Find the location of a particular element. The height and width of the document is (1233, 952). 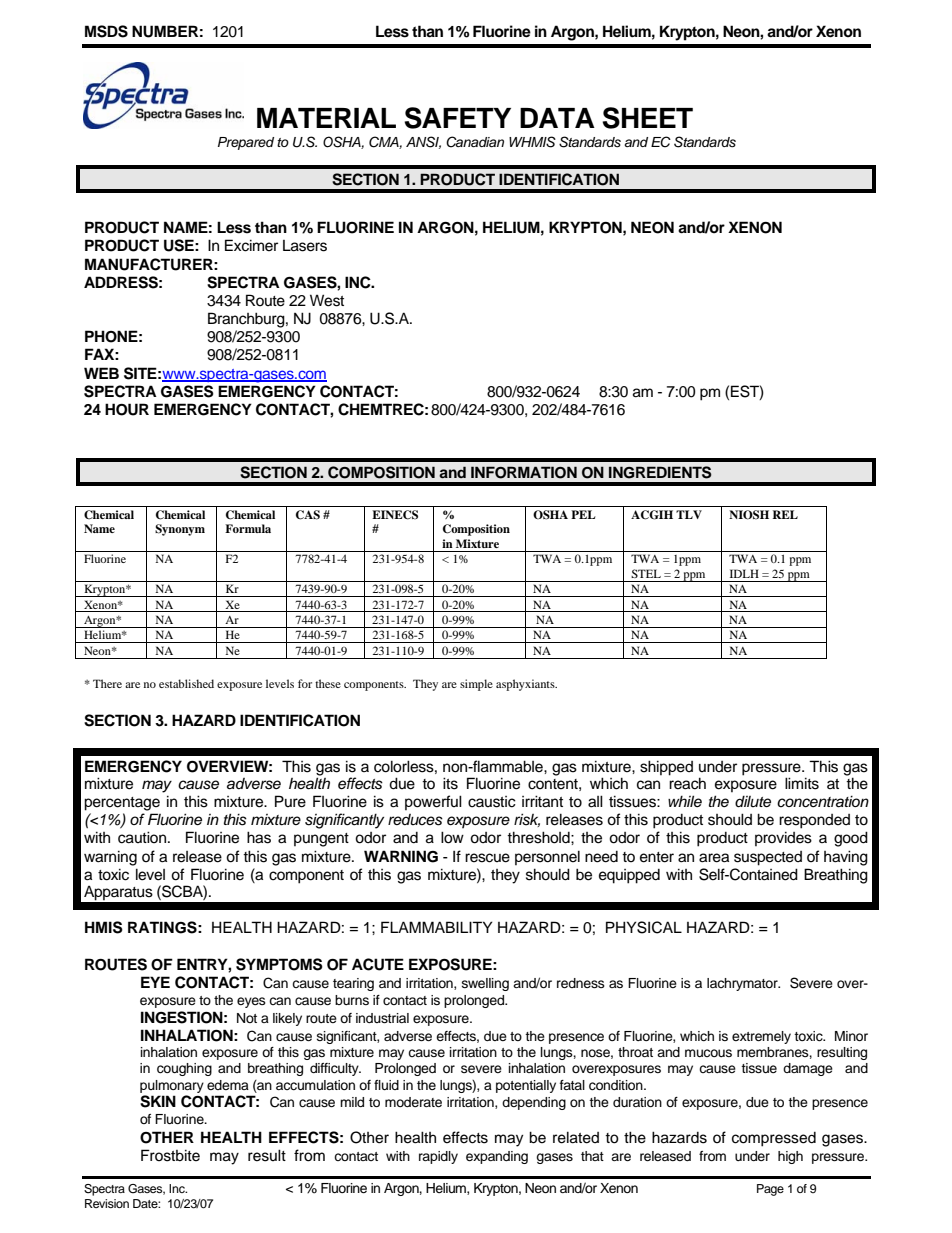

established is located at coordinates (186, 683).
